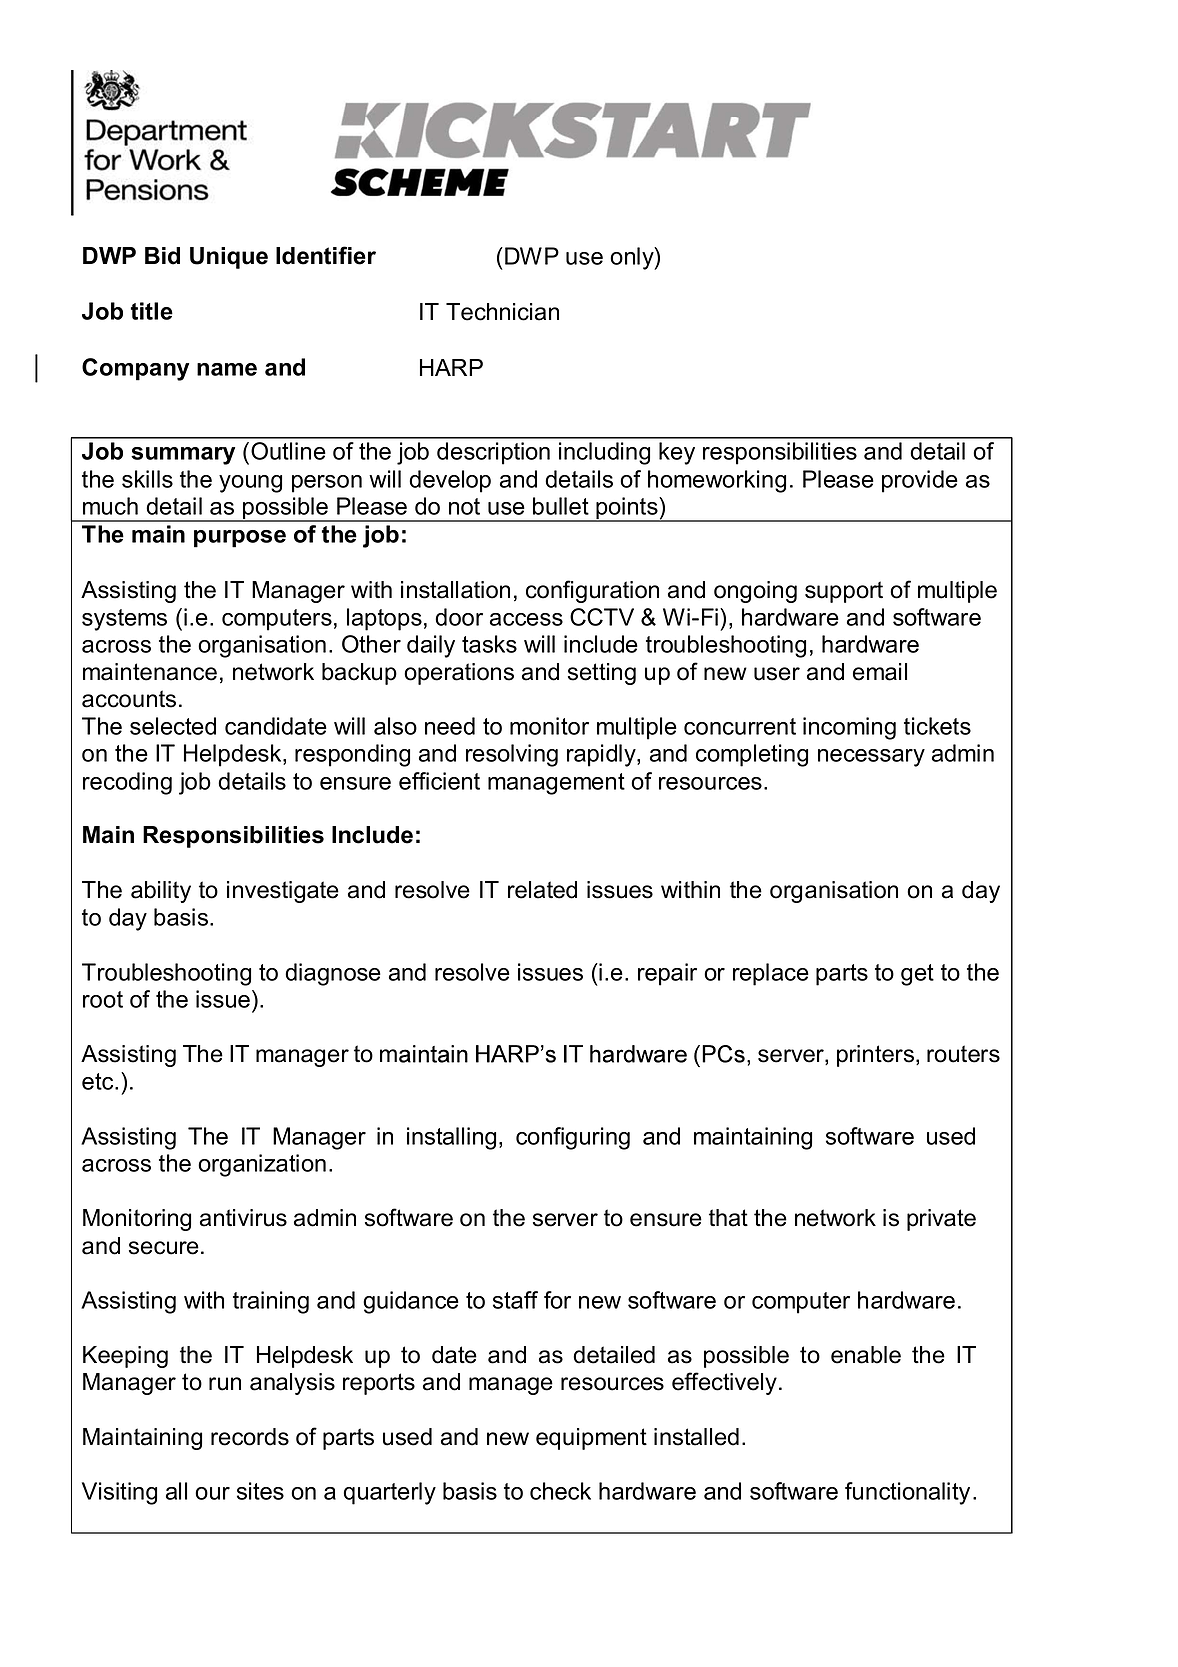 This screenshot has height=1667, width=1178. Describe the element at coordinates (250, 1437) in the screenshot. I see `records` at that location.
